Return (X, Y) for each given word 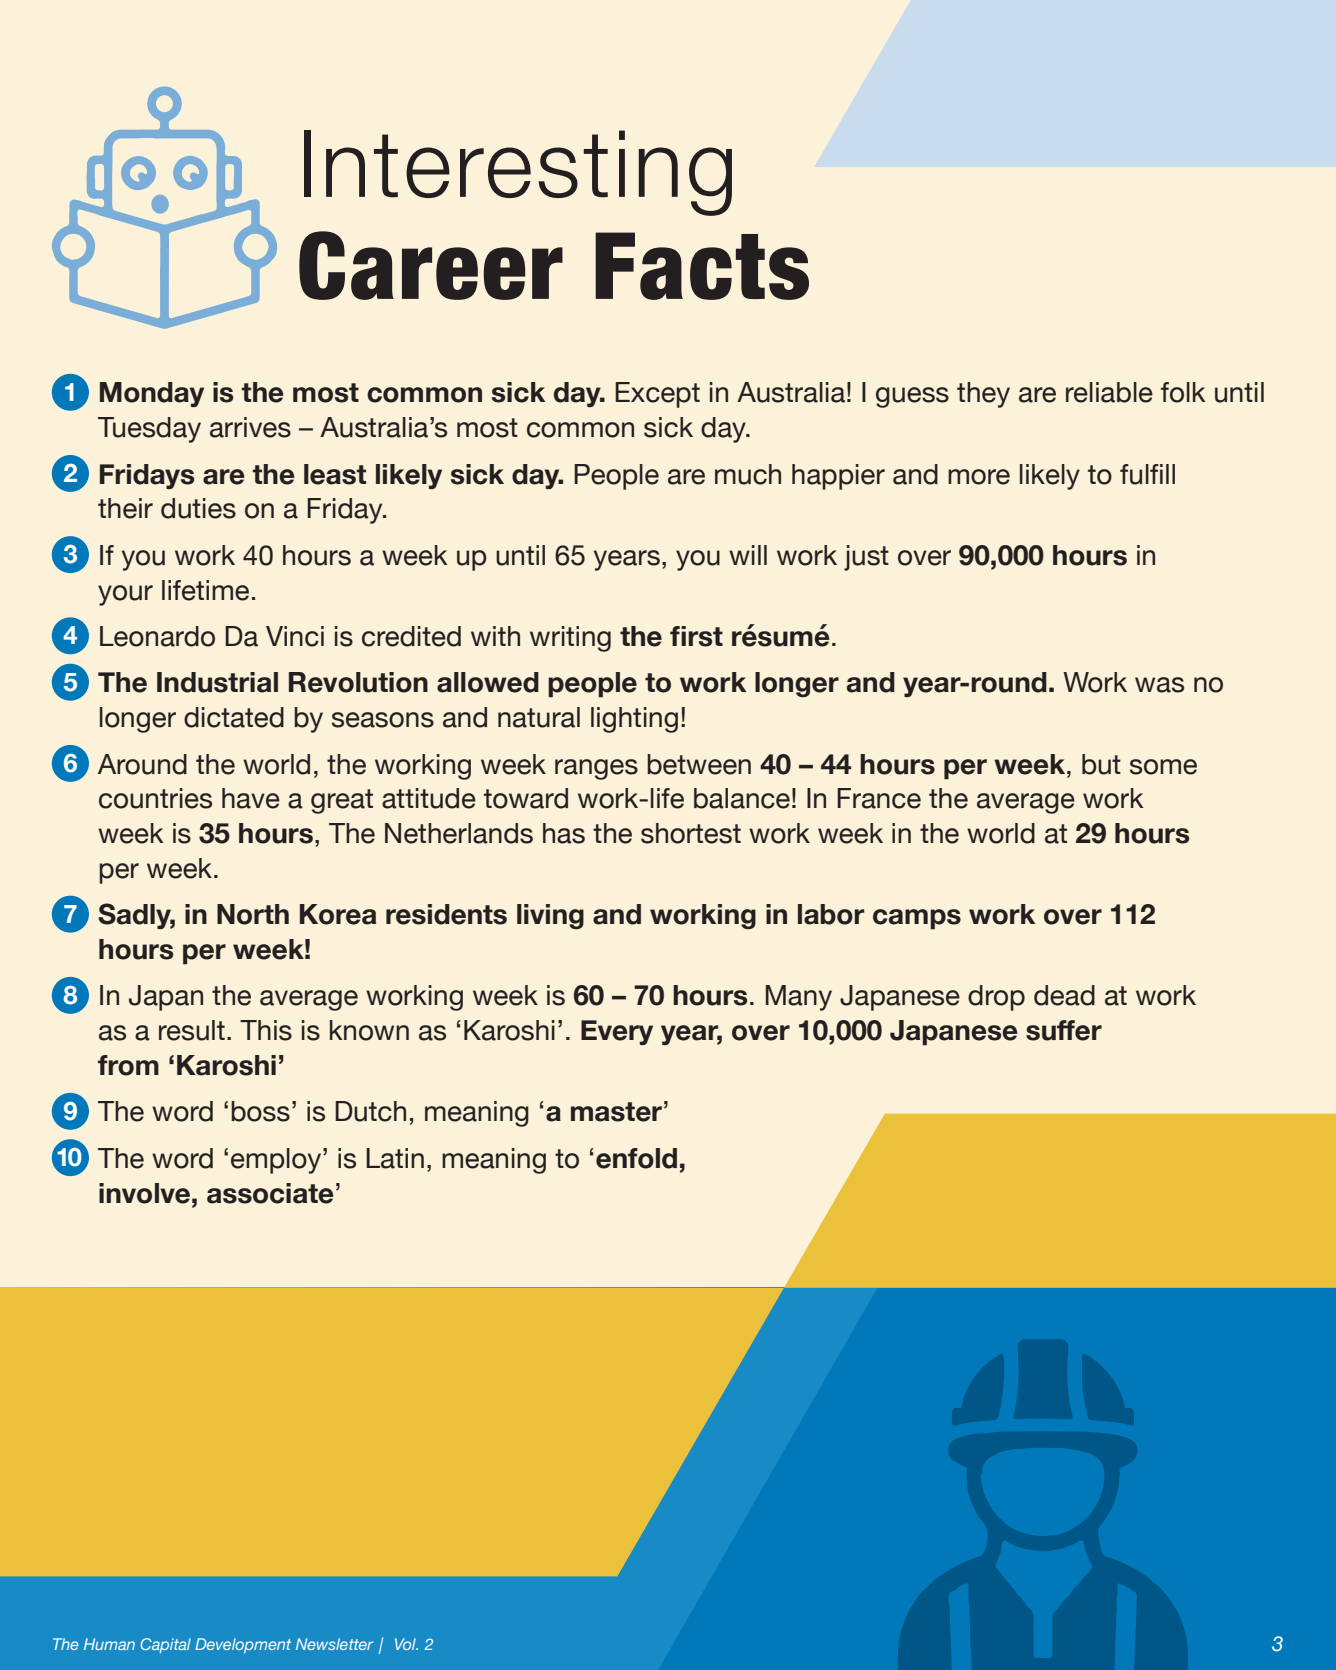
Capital (165, 1645)
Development (243, 1645)
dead (1064, 995)
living (550, 916)
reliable (1109, 392)
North (253, 914)
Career (431, 265)
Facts (702, 266)
